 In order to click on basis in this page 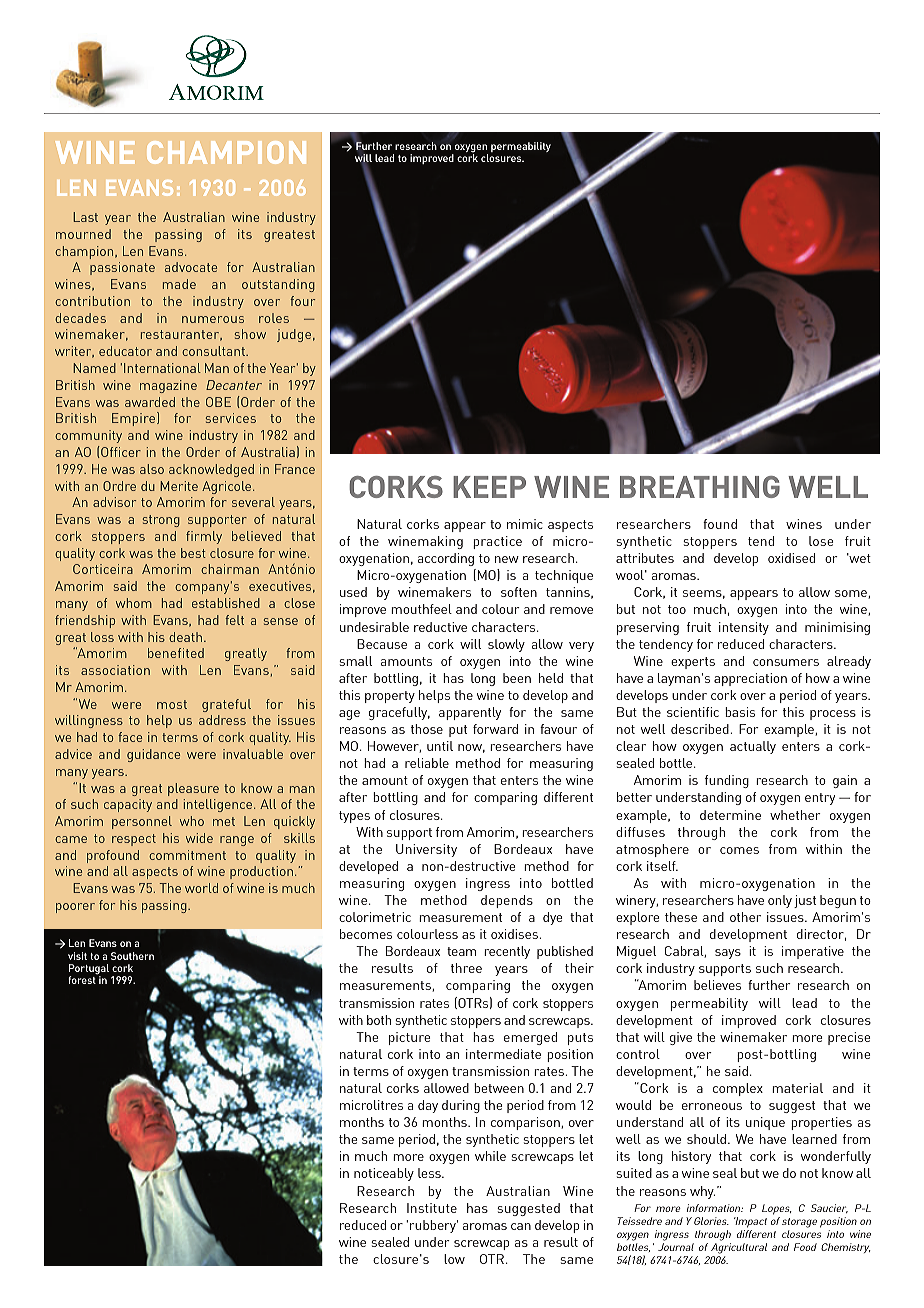, I will do `click(740, 712)`.
